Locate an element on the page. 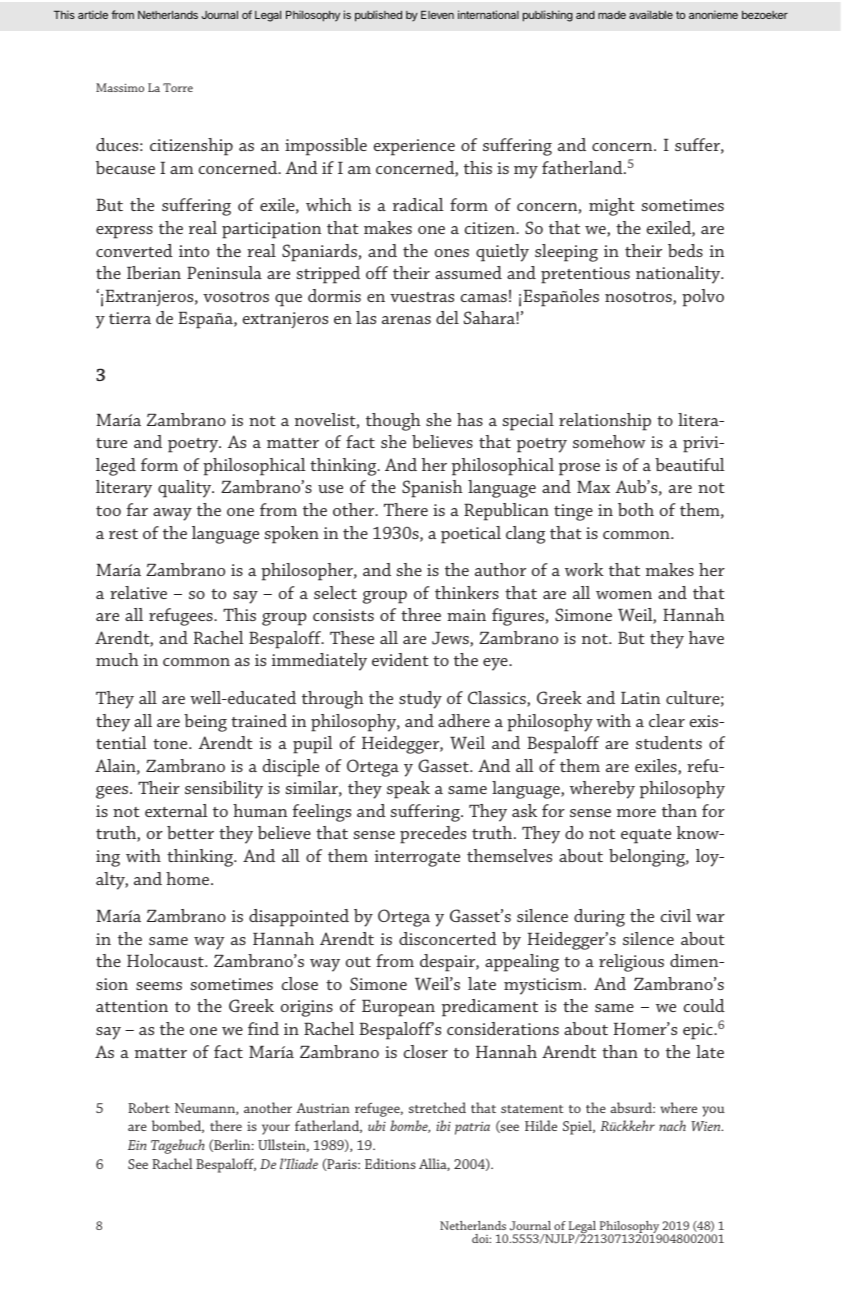  though is located at coordinates (393, 422).
